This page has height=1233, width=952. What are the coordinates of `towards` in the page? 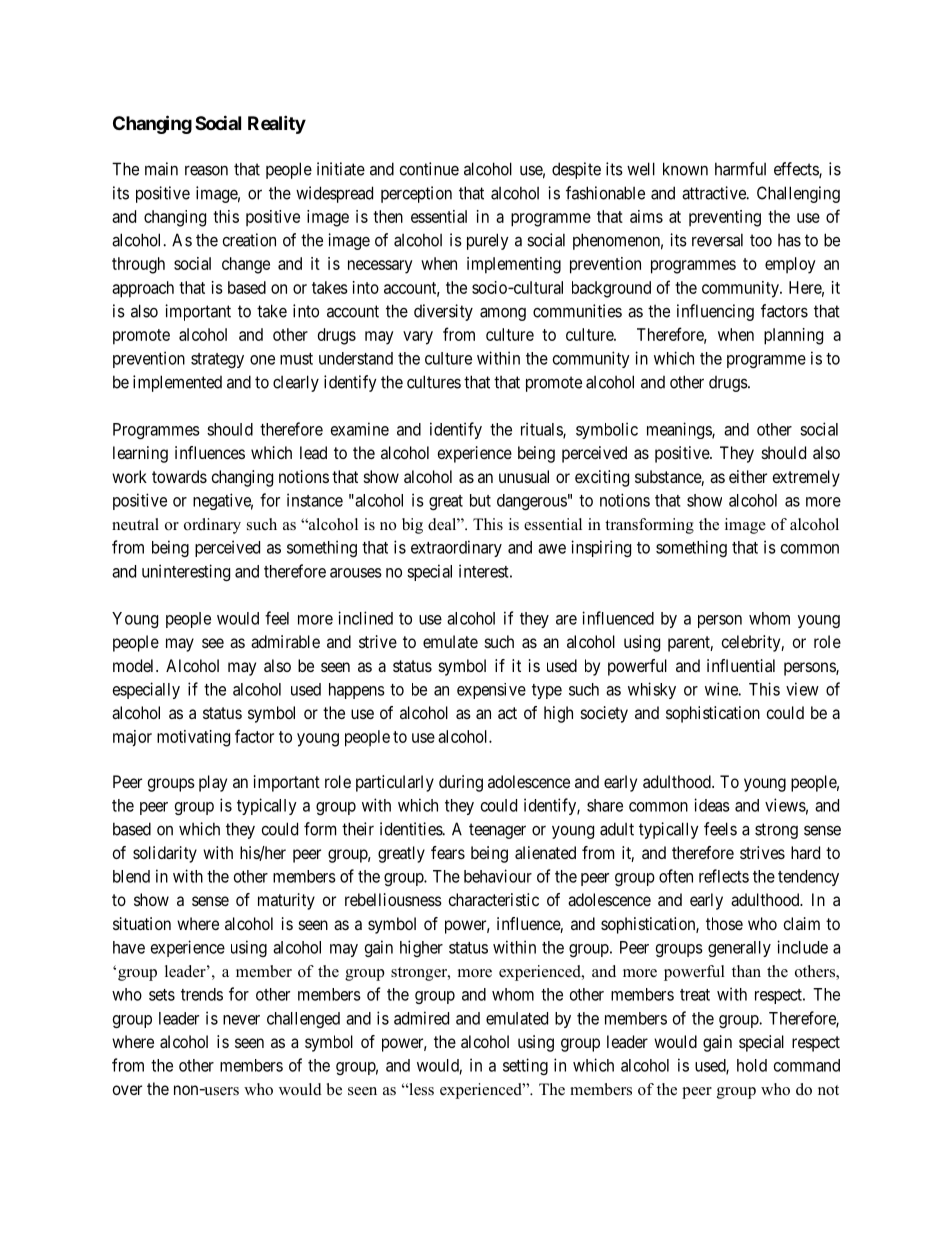 It's located at (179, 476).
